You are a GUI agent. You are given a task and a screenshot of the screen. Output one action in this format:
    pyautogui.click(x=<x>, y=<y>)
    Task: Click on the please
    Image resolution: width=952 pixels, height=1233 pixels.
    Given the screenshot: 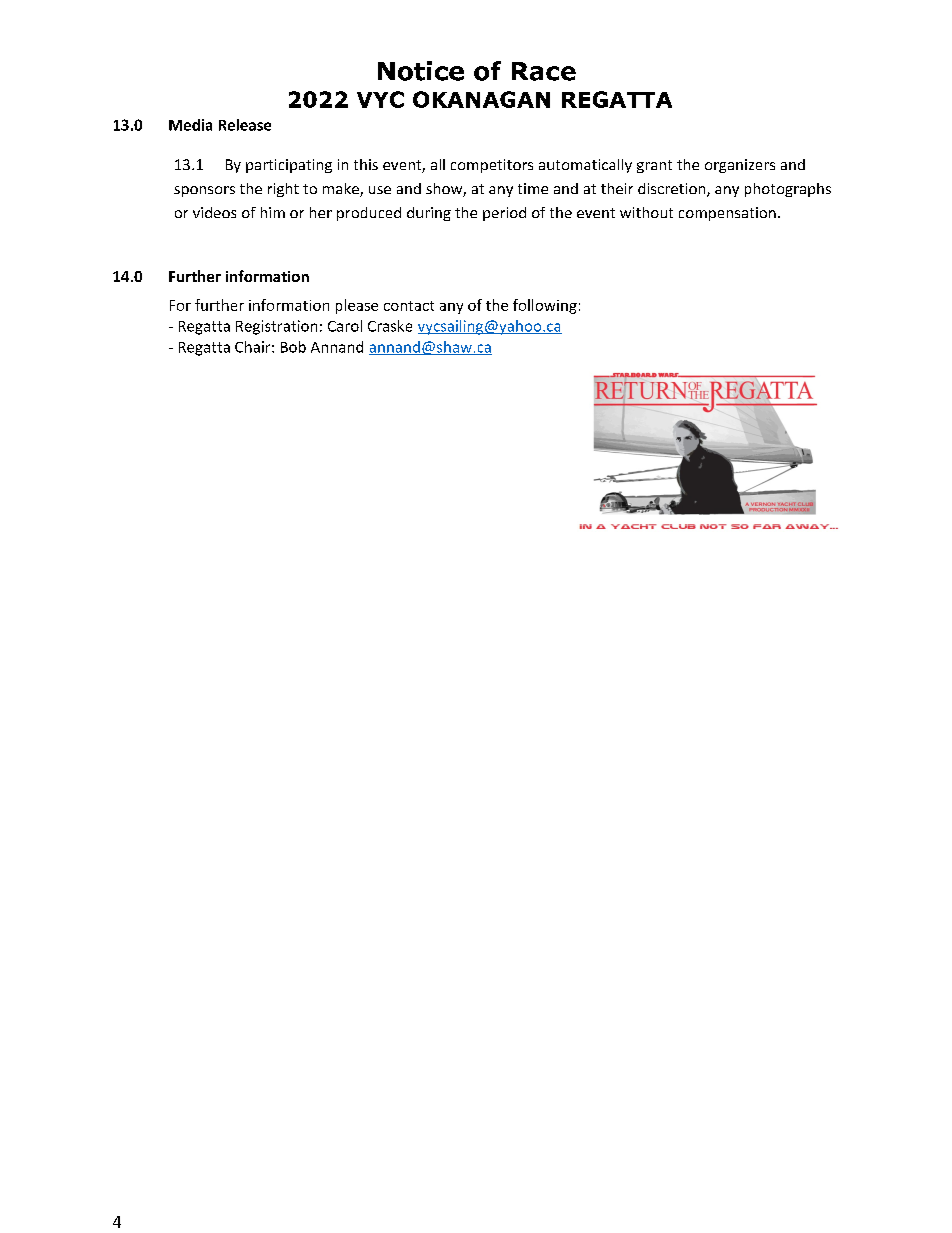 What is the action you would take?
    pyautogui.click(x=357, y=306)
